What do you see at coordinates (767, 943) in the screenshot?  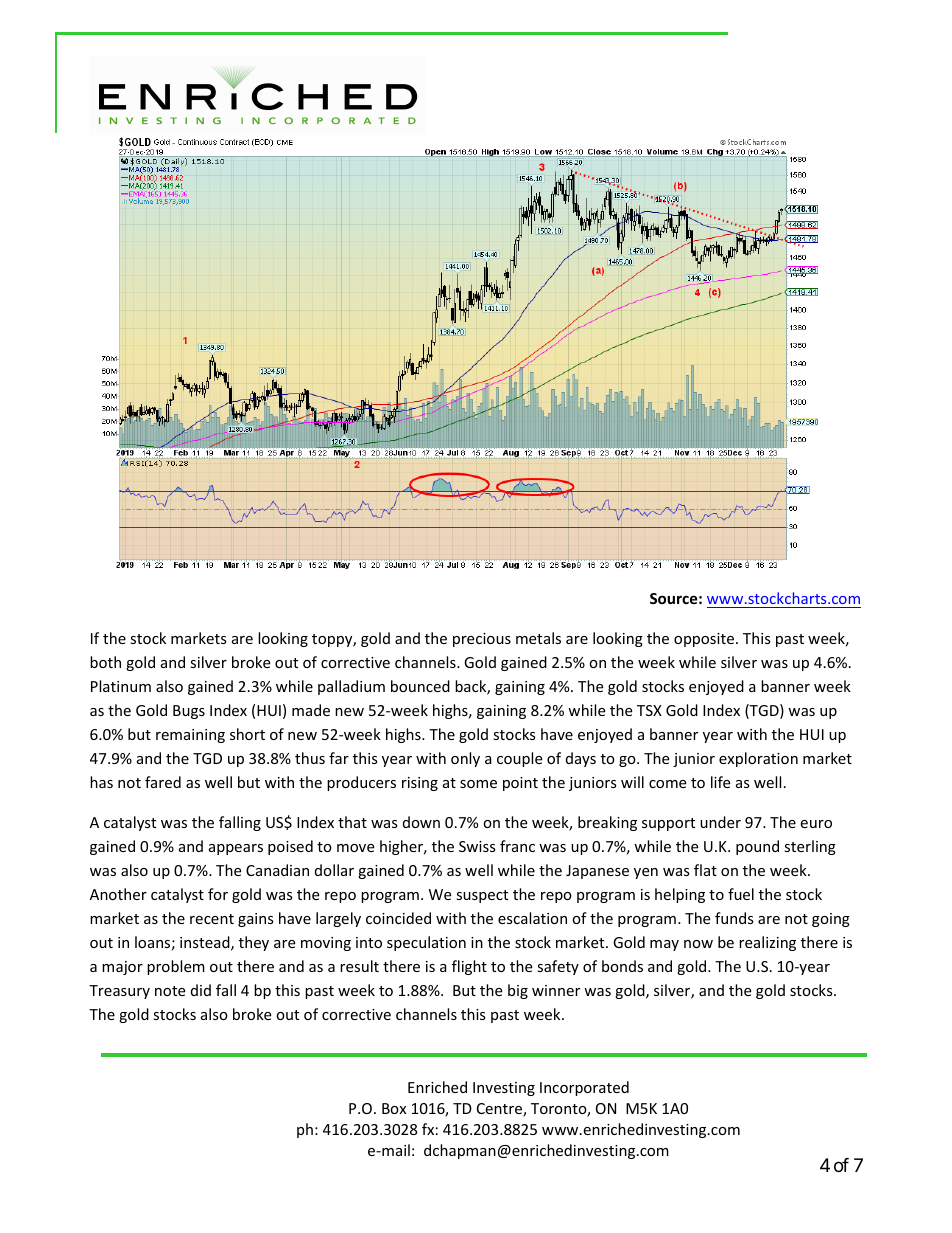 I see `realizing` at bounding box center [767, 943].
